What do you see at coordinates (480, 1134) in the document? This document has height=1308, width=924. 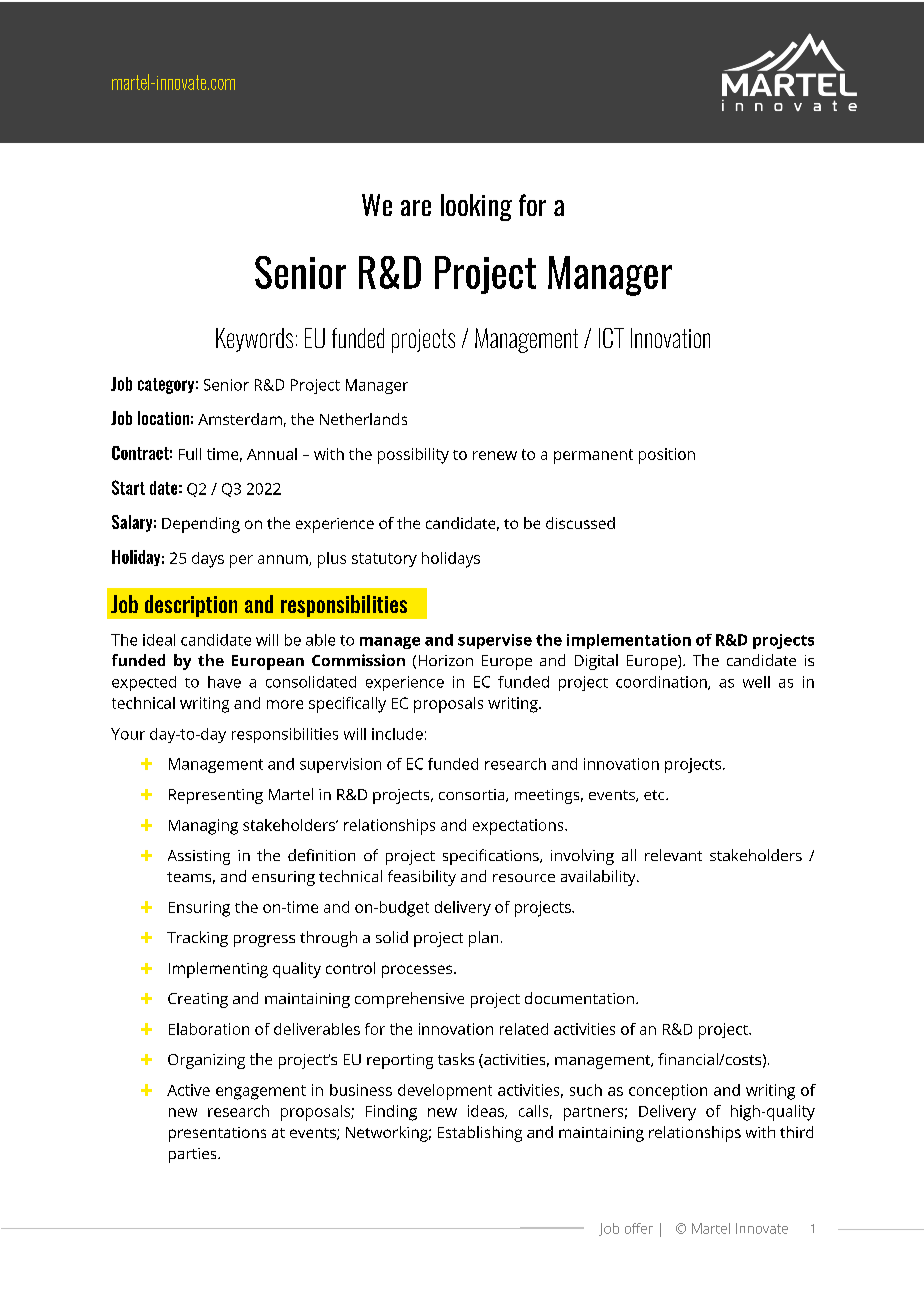 I see `Establishing` at bounding box center [480, 1134].
